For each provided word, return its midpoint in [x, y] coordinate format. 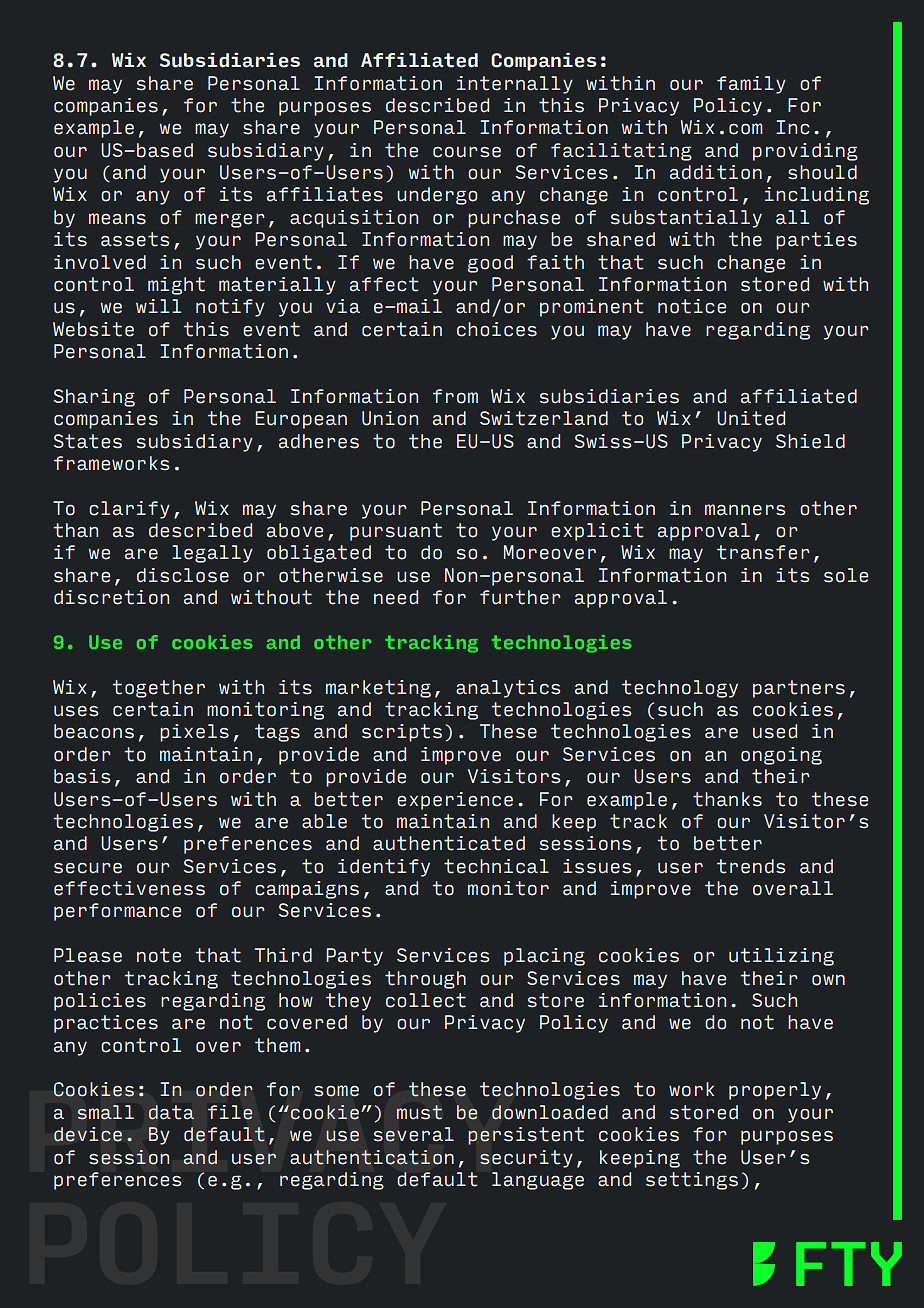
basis [82, 776]
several [414, 1134]
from [455, 396]
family [751, 85]
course [467, 152]
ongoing [781, 756]
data [171, 1112]
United [751, 418]
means [117, 219]
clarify [129, 510]
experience [455, 801]
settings [692, 1181]
